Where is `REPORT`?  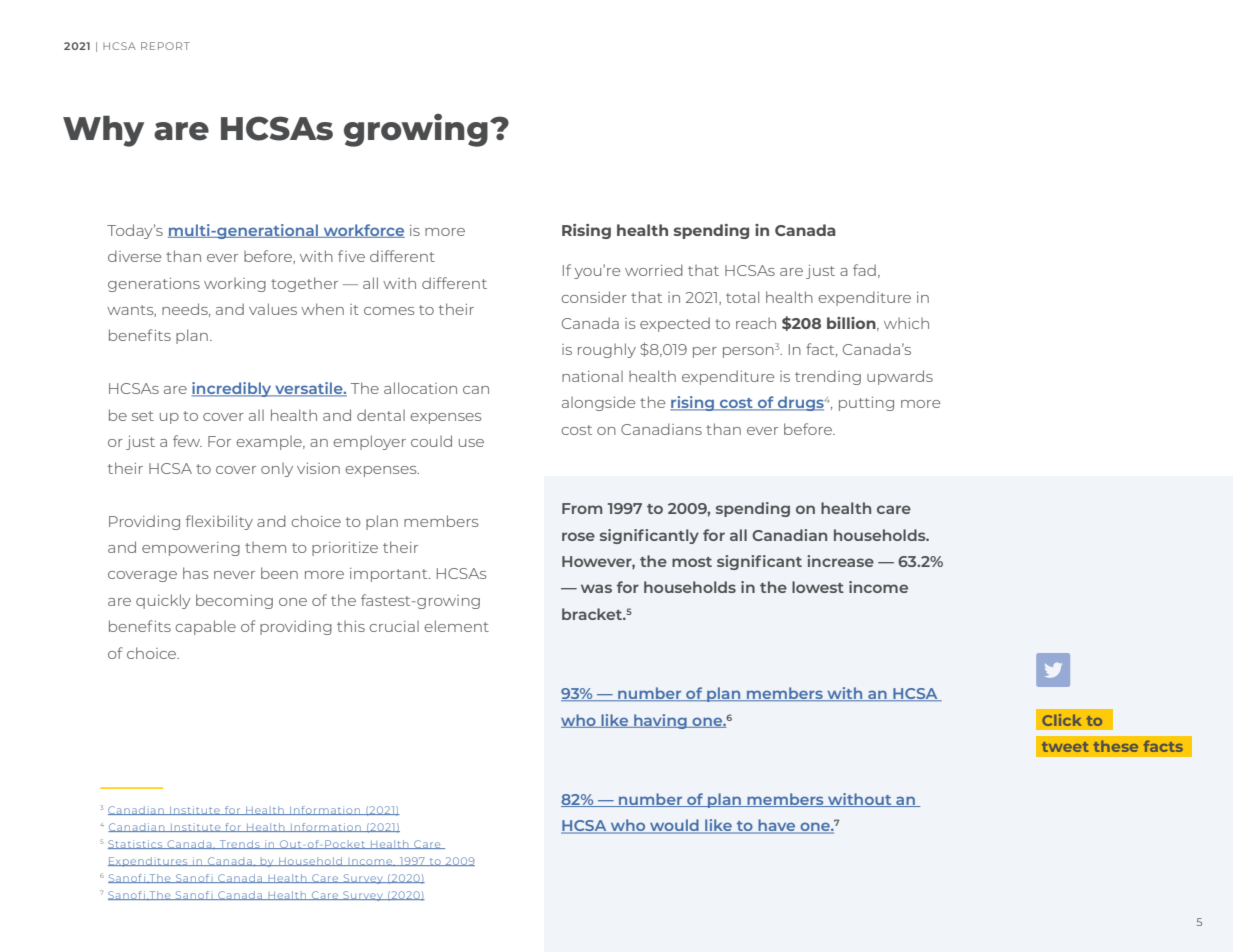 REPORT is located at coordinates (165, 46).
